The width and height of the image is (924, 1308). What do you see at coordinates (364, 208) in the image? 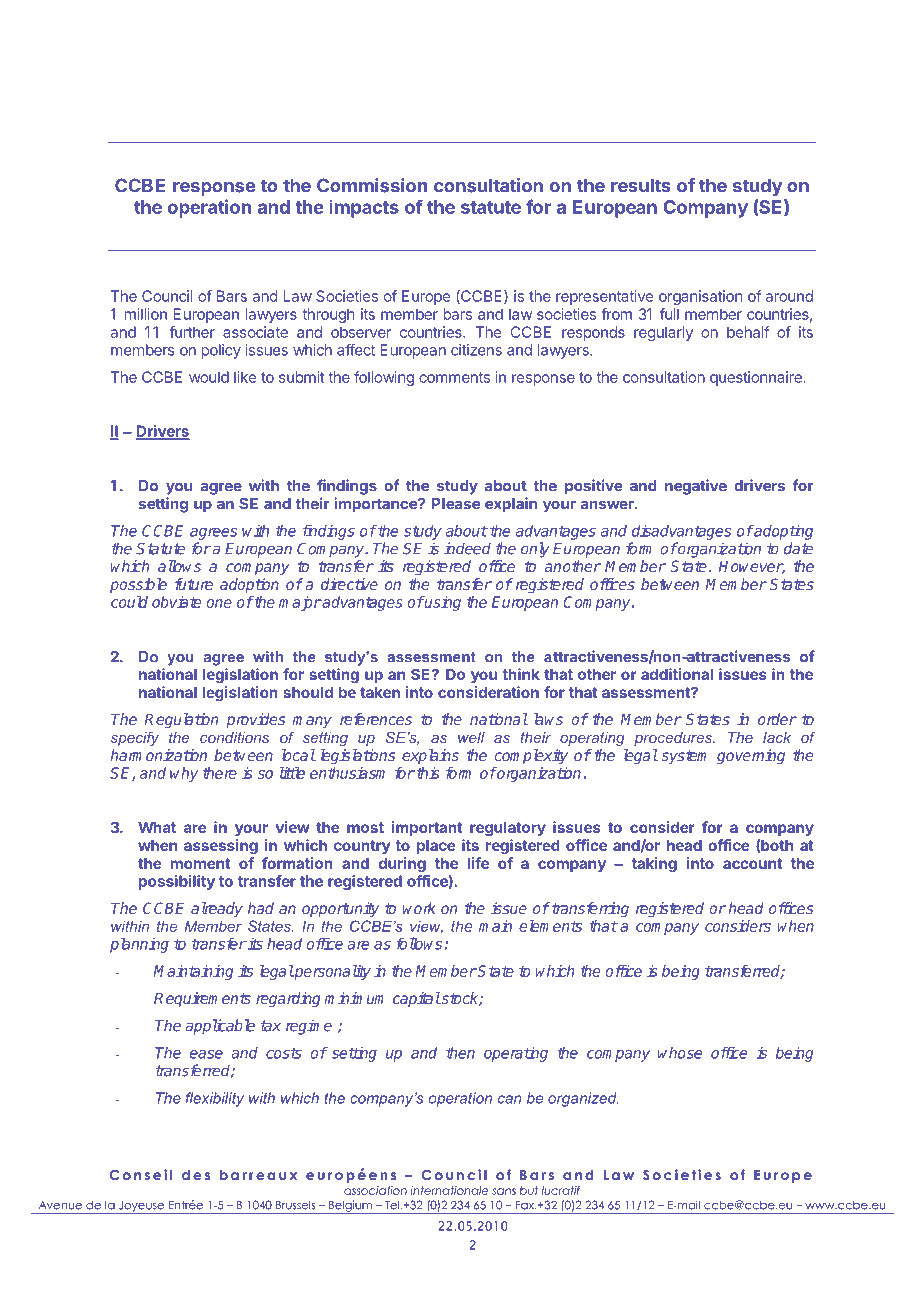
I see `impacts` at bounding box center [364, 208].
